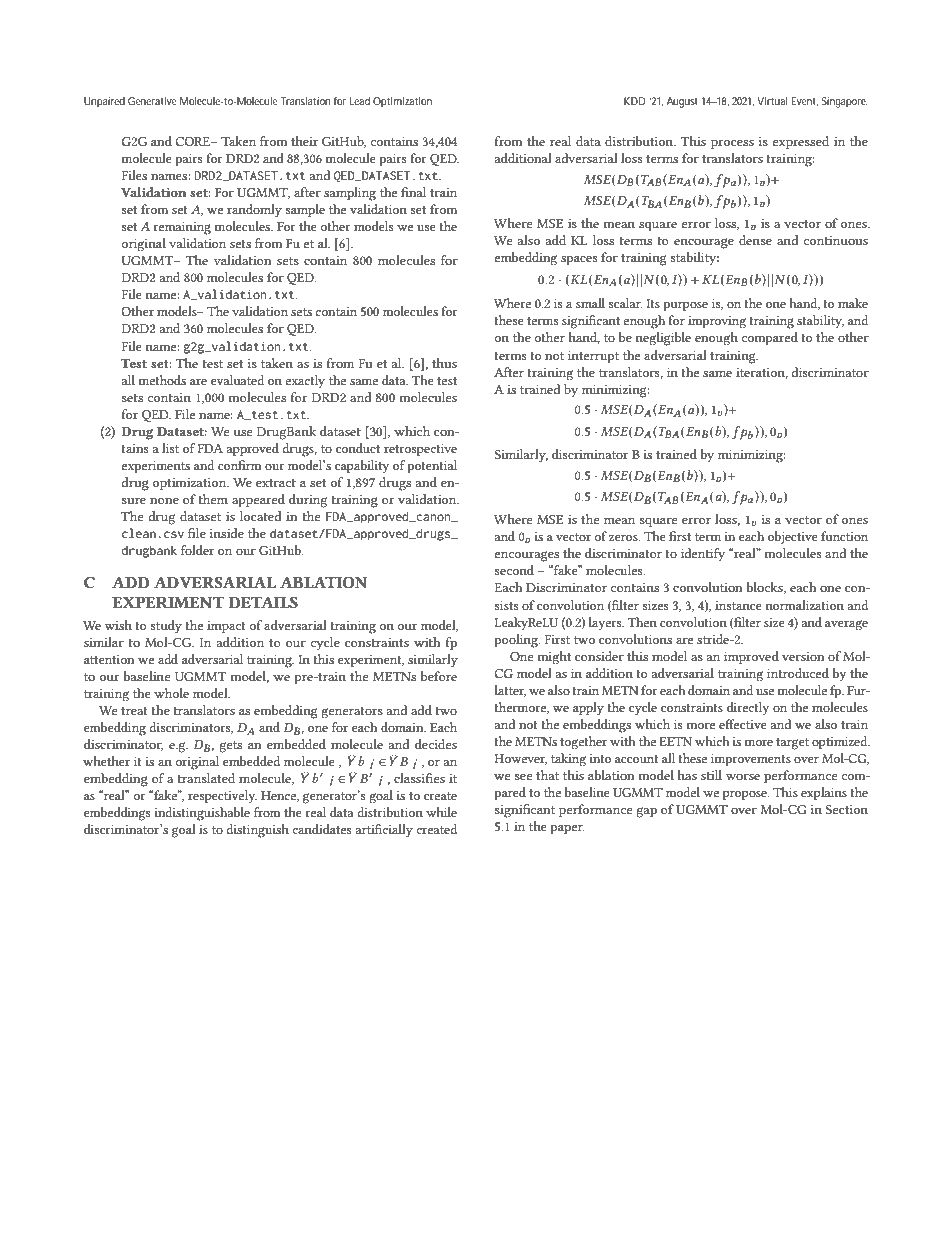  What do you see at coordinates (413, 192) in the image?
I see `final` at bounding box center [413, 192].
